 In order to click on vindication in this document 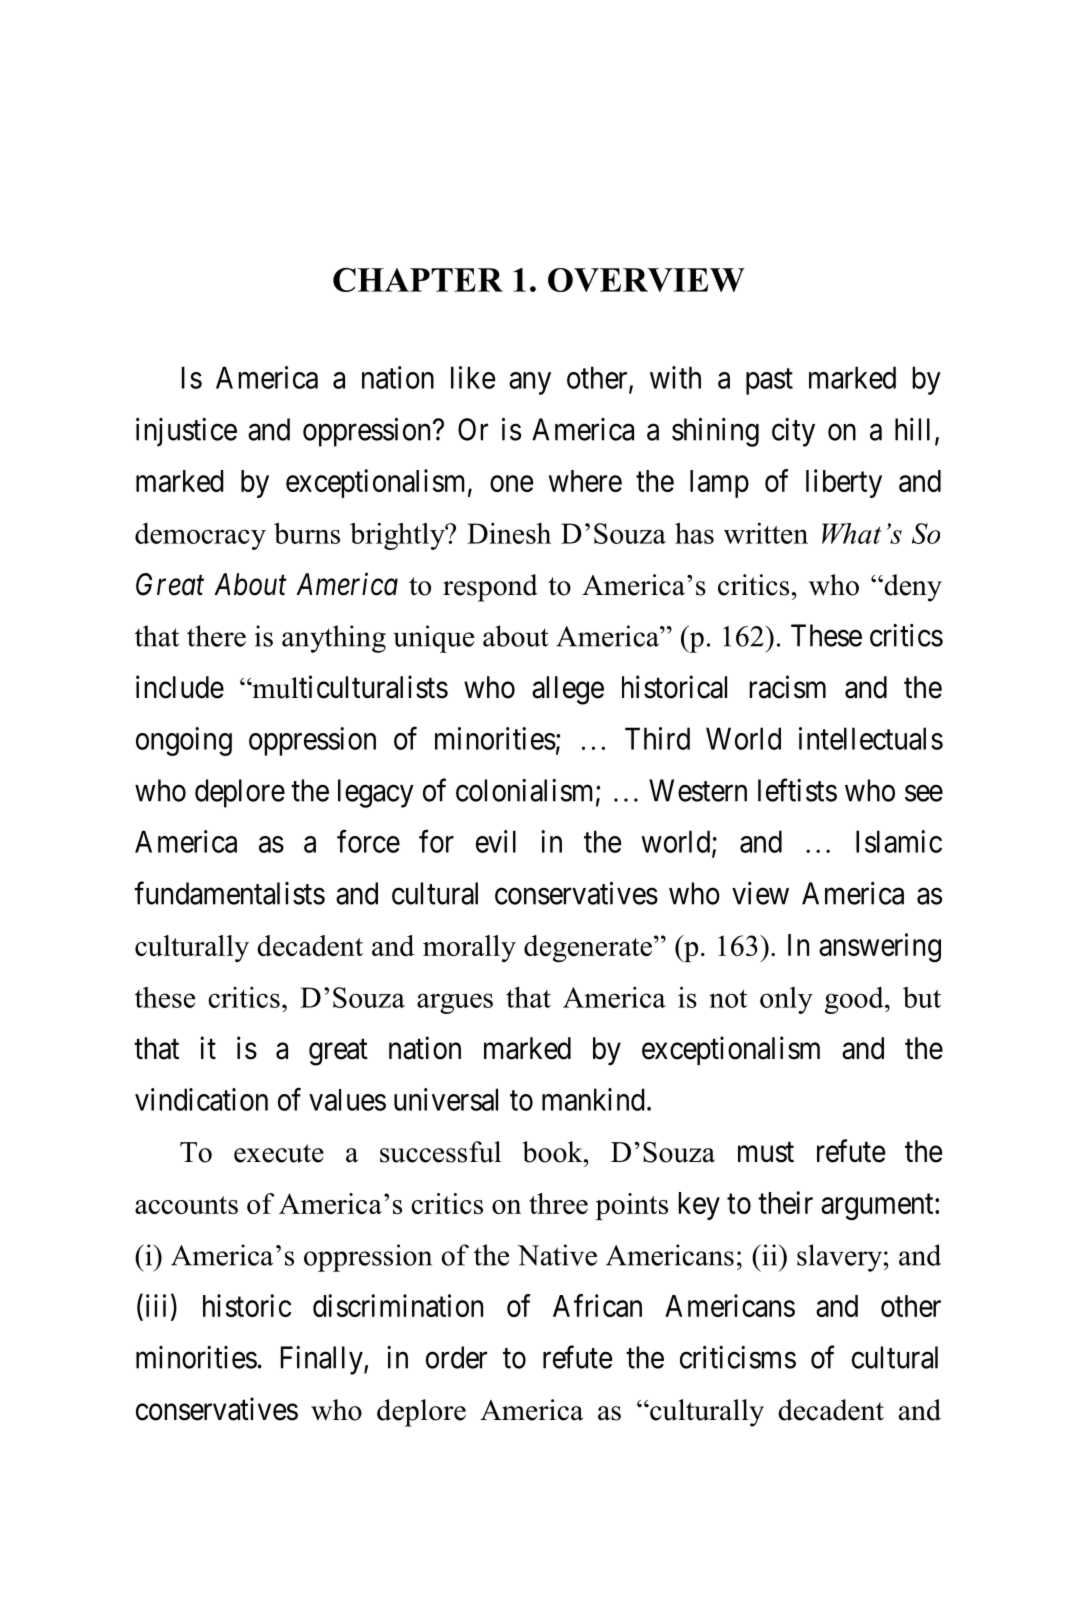, I will do `click(201, 1099)`.
